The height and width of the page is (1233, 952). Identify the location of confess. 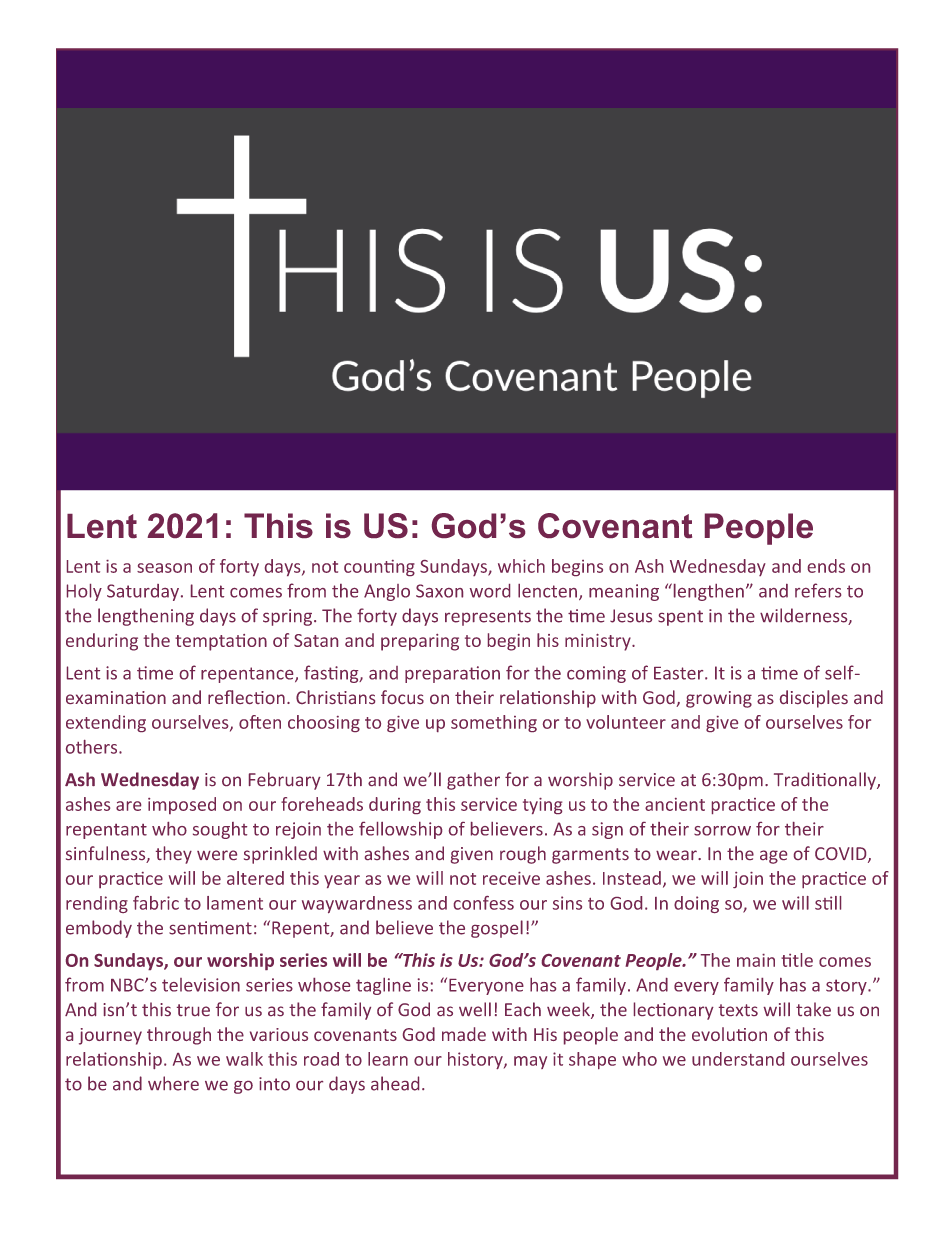
(484, 903).
